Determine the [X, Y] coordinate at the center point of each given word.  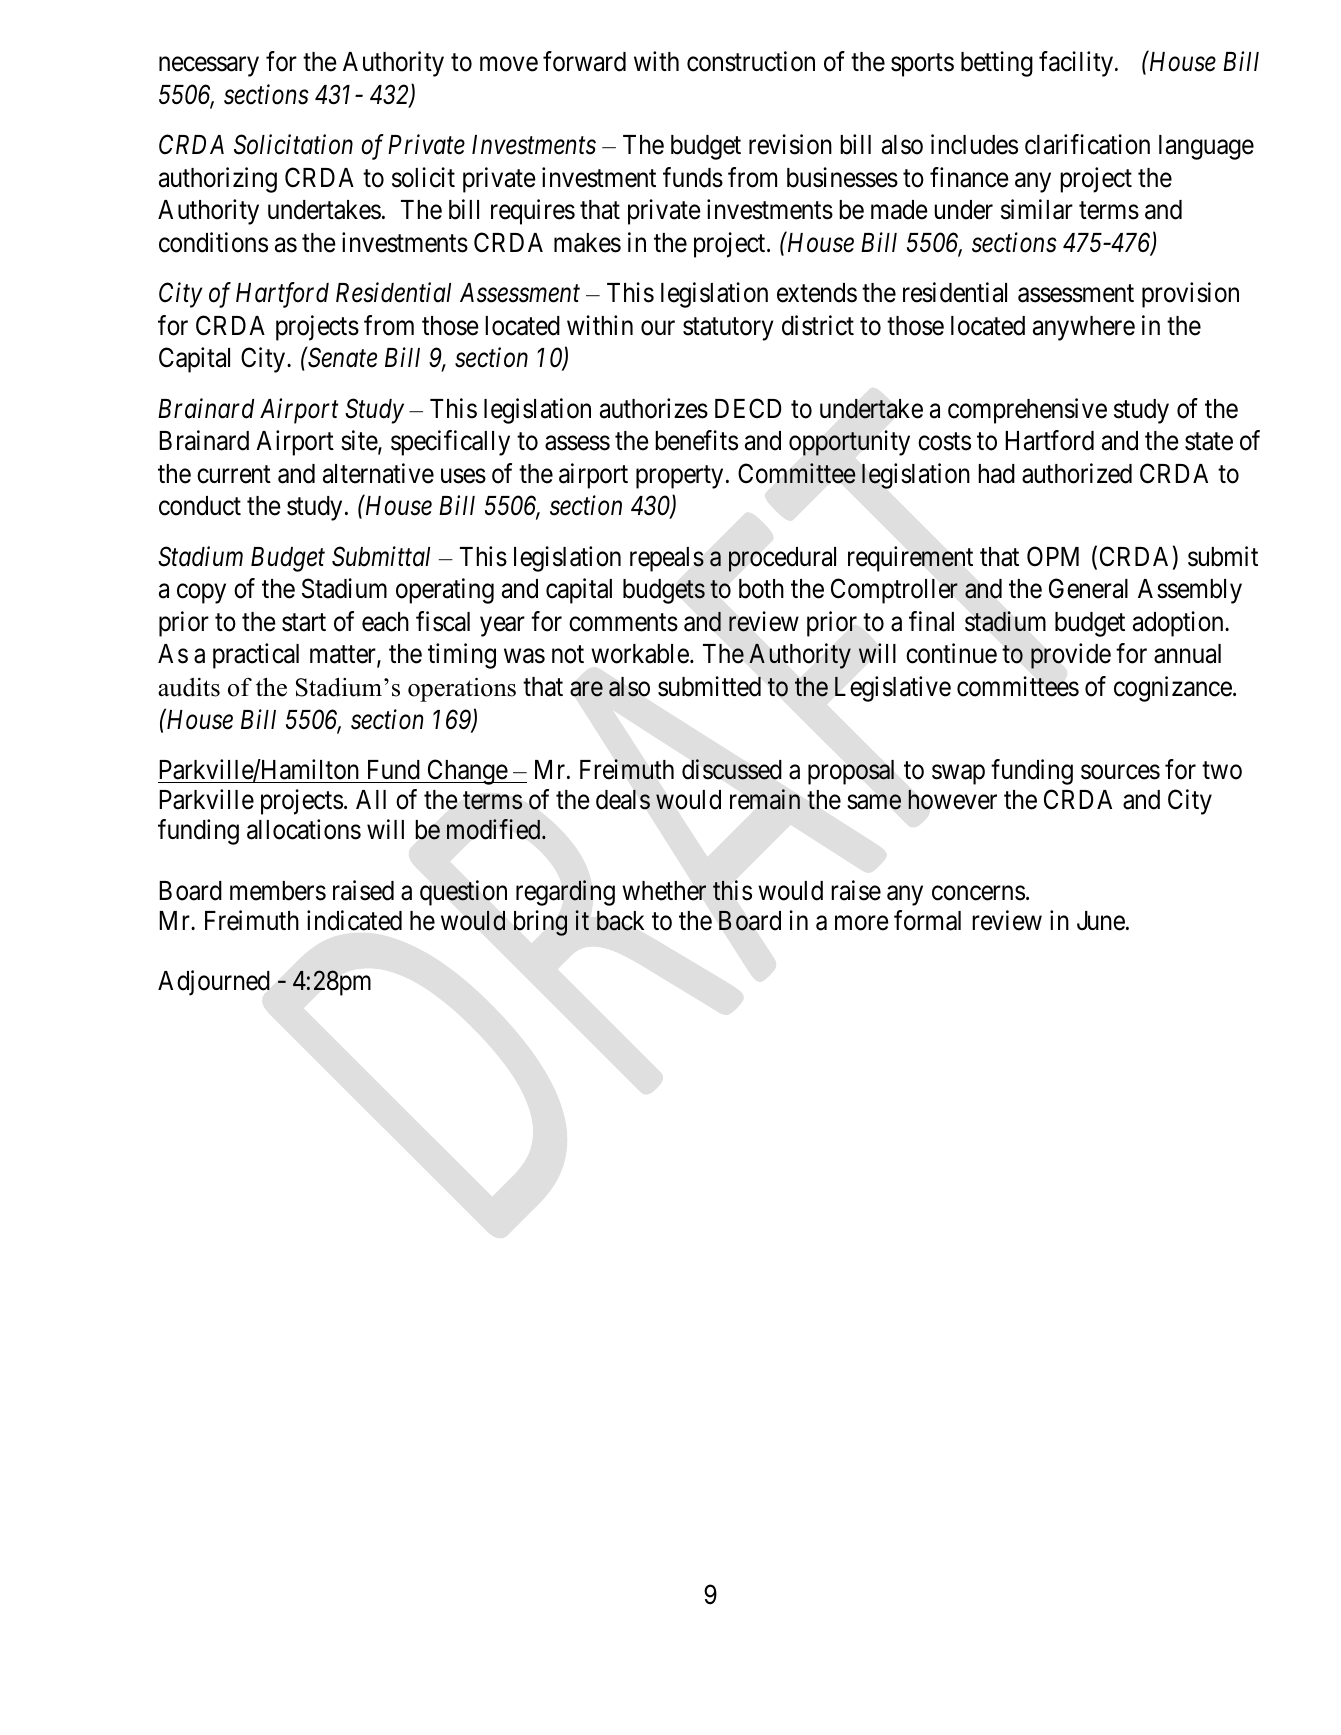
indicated [354, 920]
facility [1077, 64]
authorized [1077, 473]
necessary [209, 67]
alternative [378, 473]
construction [751, 61]
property [679, 477]
